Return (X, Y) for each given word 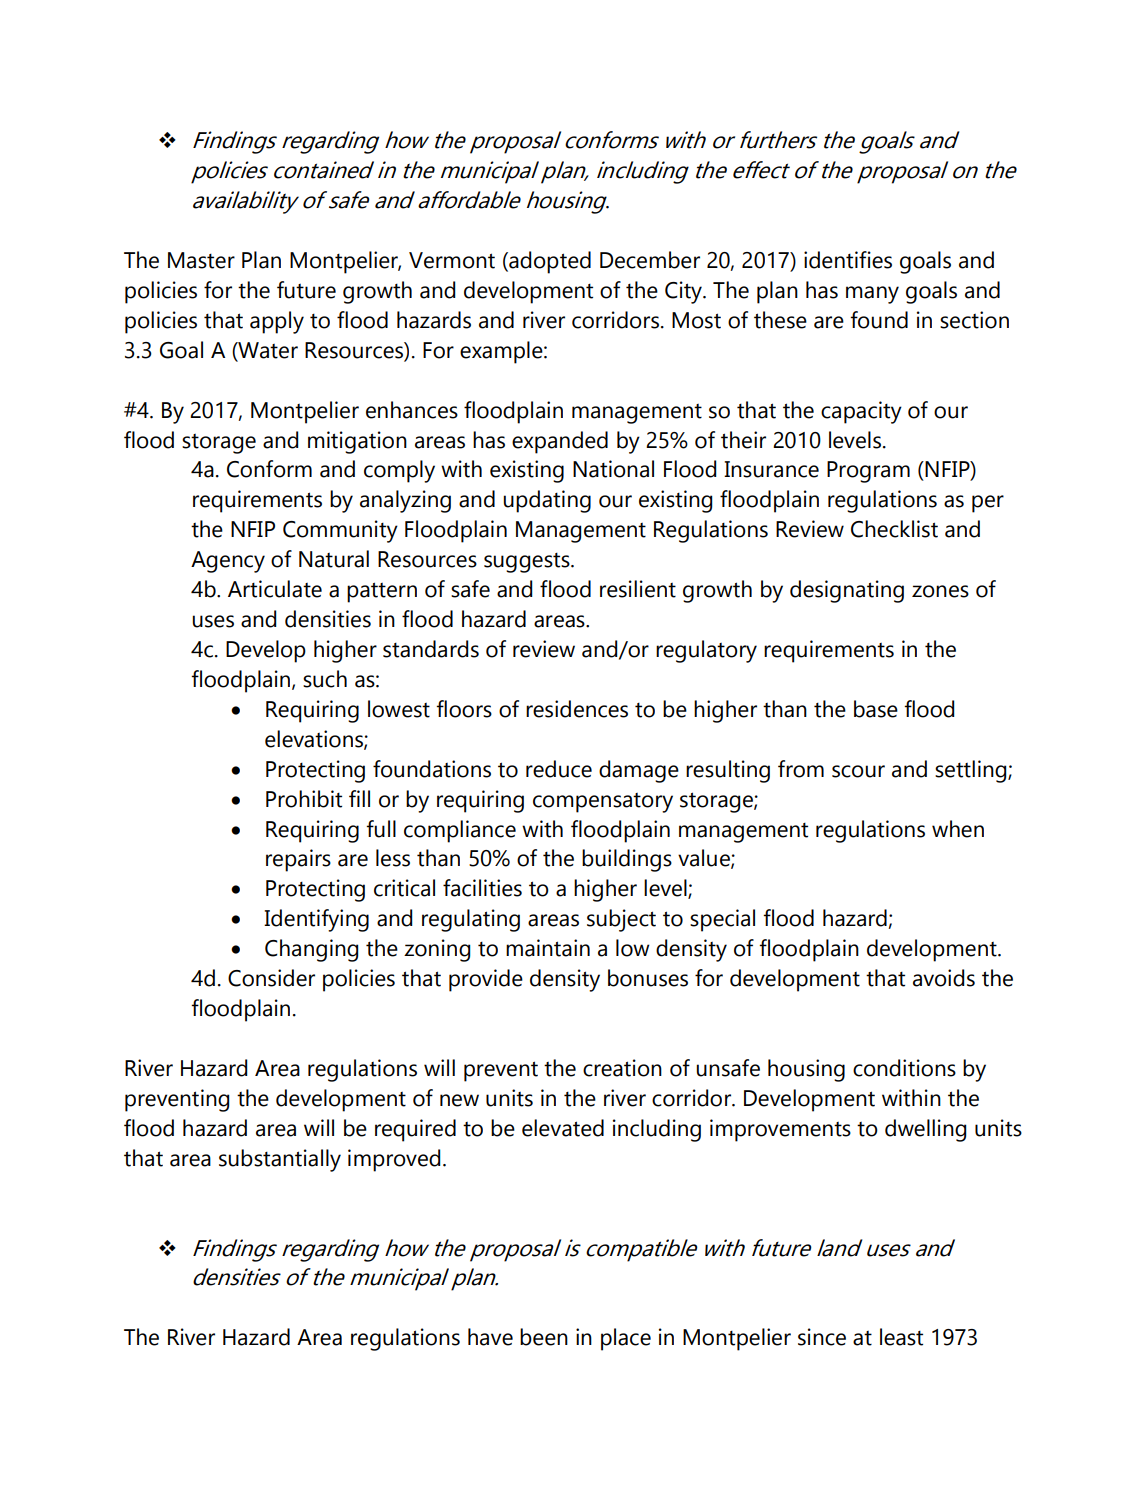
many (872, 295)
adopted (549, 262)
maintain (548, 948)
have (490, 1337)
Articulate (275, 589)
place (626, 1339)
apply (277, 322)
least (901, 1337)
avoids (944, 978)
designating (847, 591)
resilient (638, 589)
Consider (271, 978)
